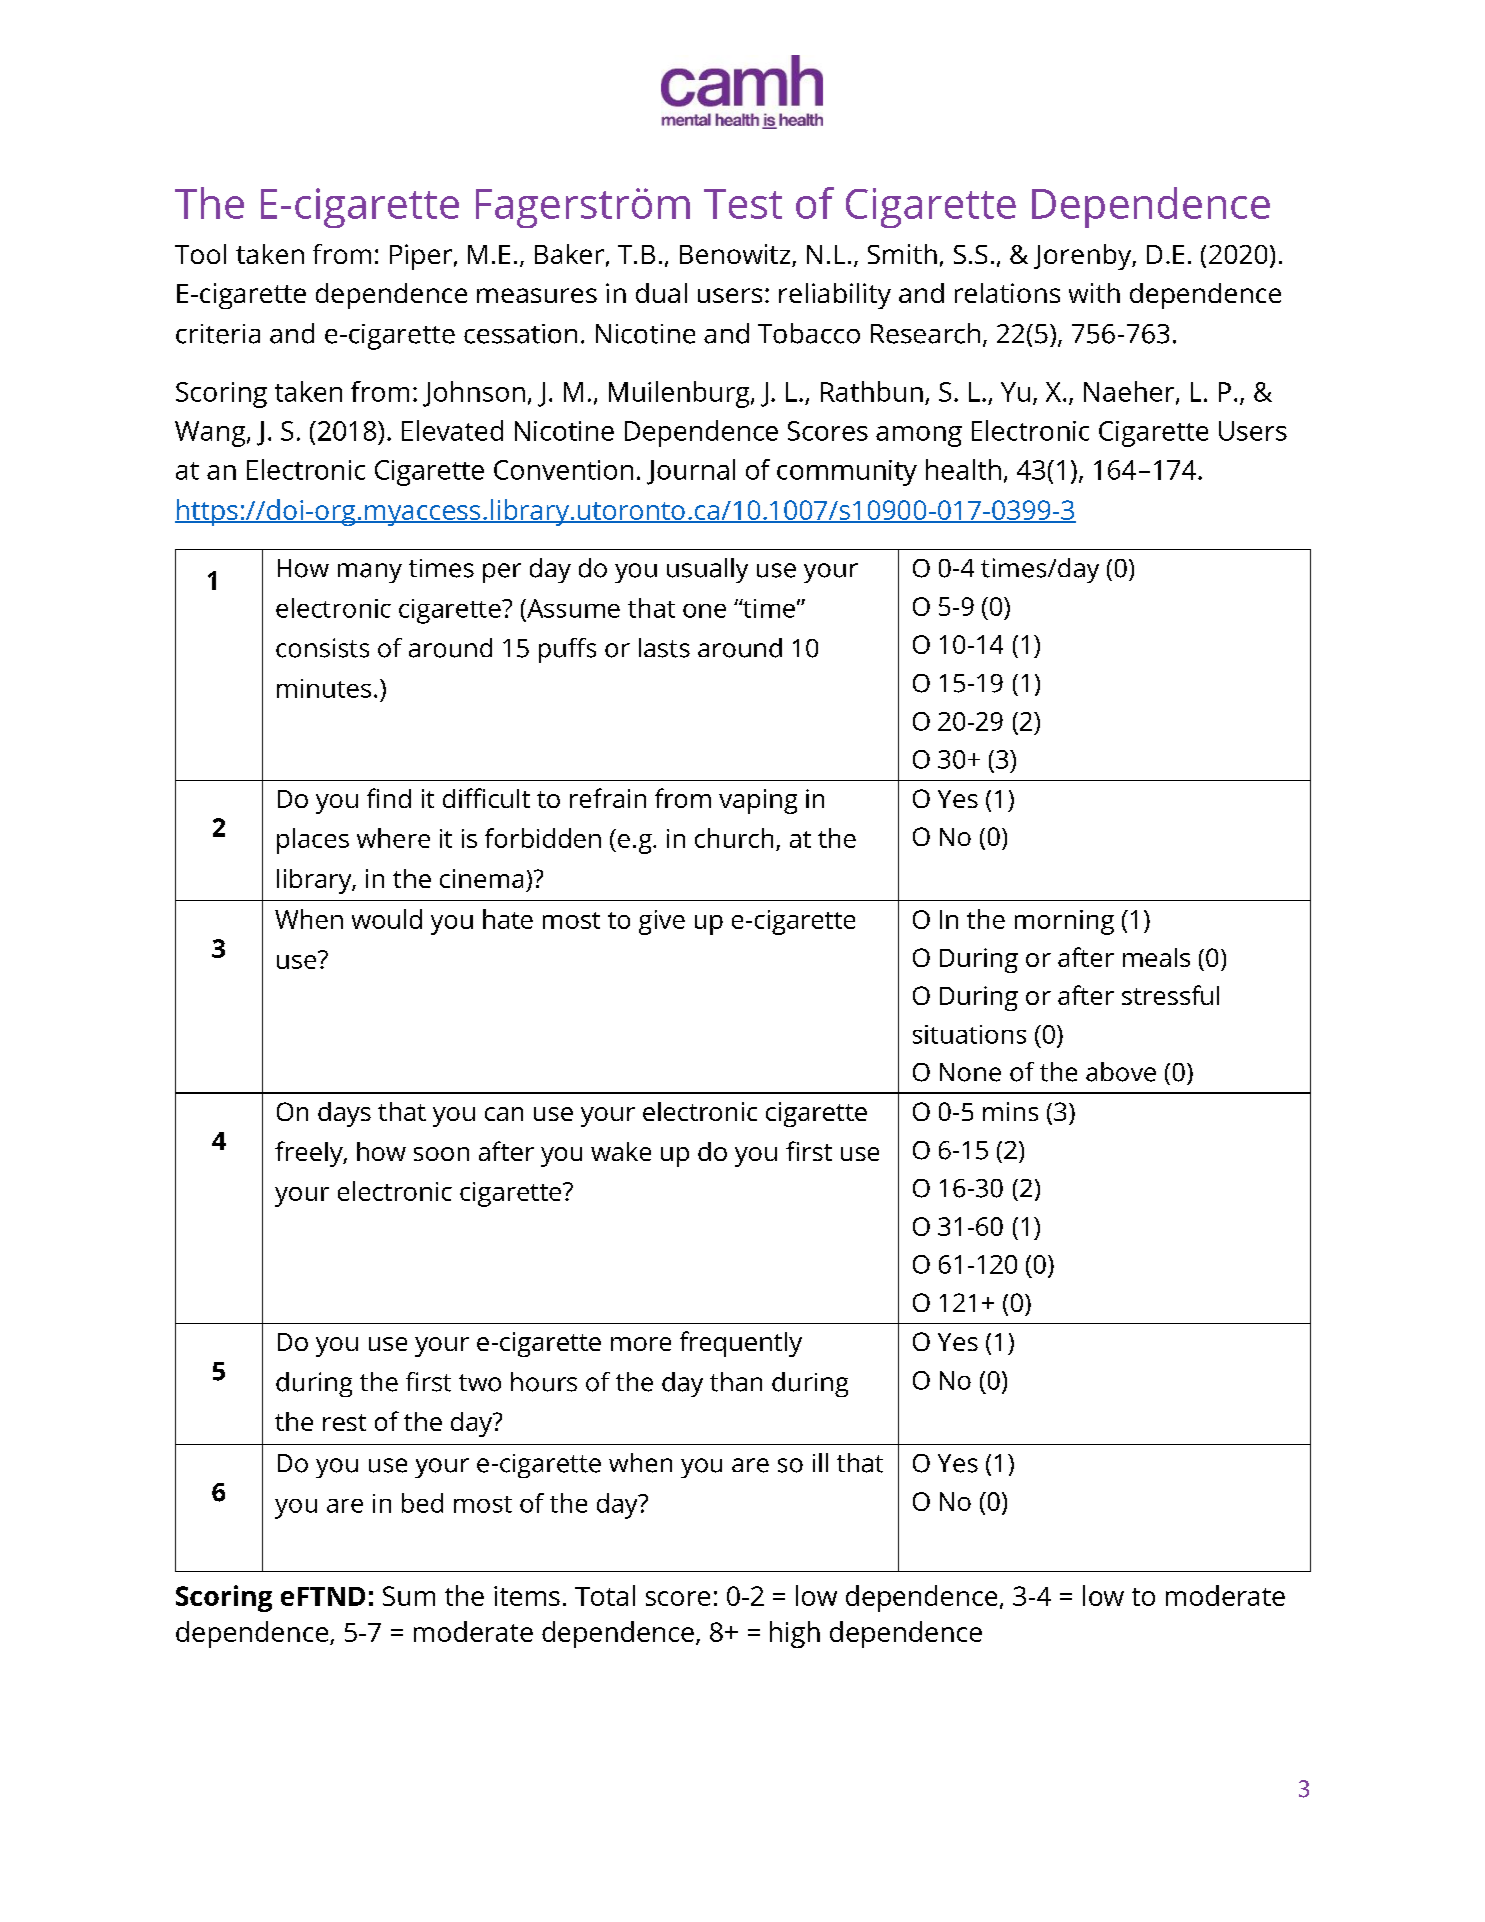 The width and height of the image is (1485, 1922). What do you see at coordinates (963, 469) in the image?
I see `health` at bounding box center [963, 469].
